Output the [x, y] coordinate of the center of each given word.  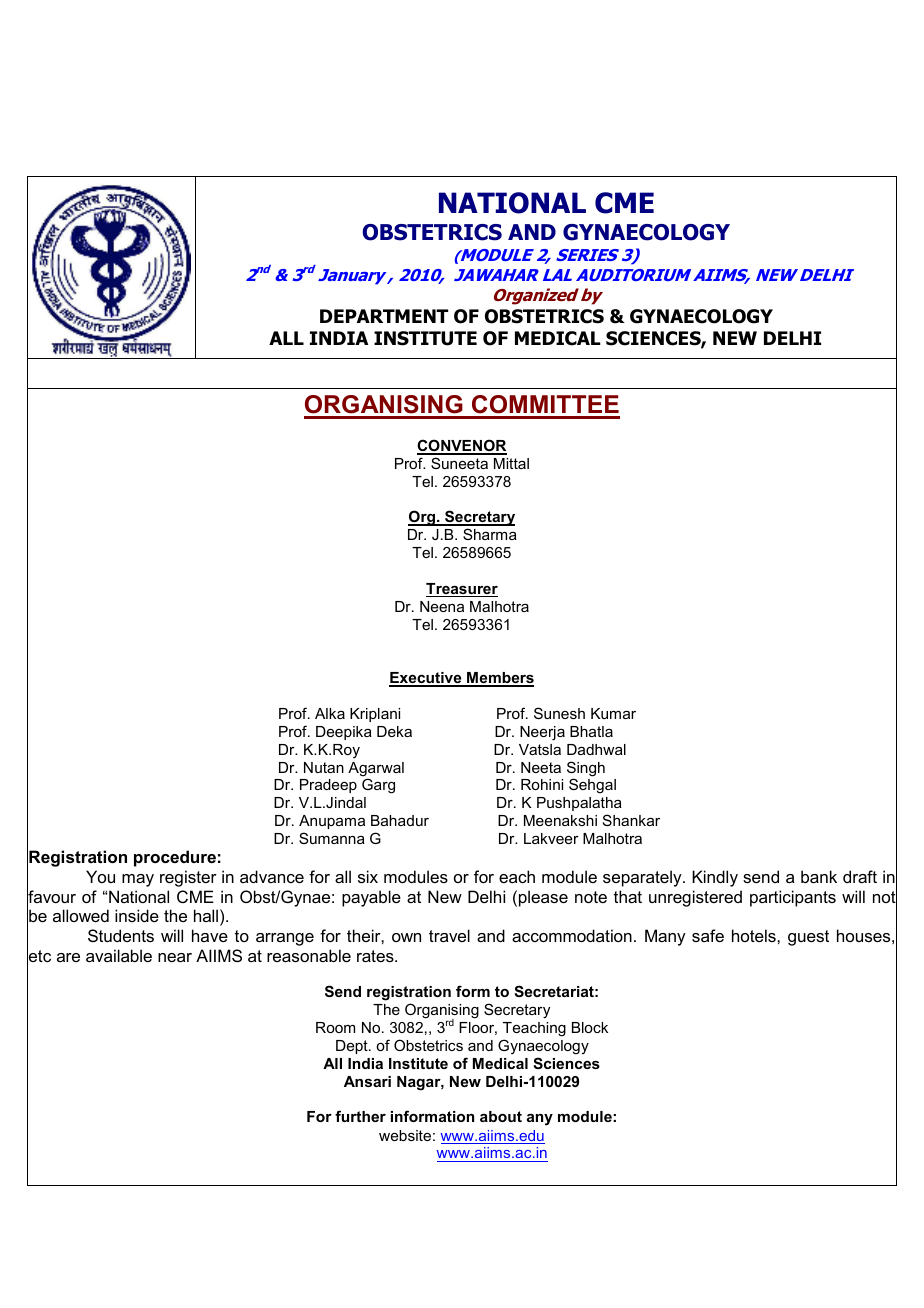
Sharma [490, 534]
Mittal [511, 463]
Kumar [613, 713]
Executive [426, 679]
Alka [330, 713]
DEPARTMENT [384, 316]
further [360, 1116]
